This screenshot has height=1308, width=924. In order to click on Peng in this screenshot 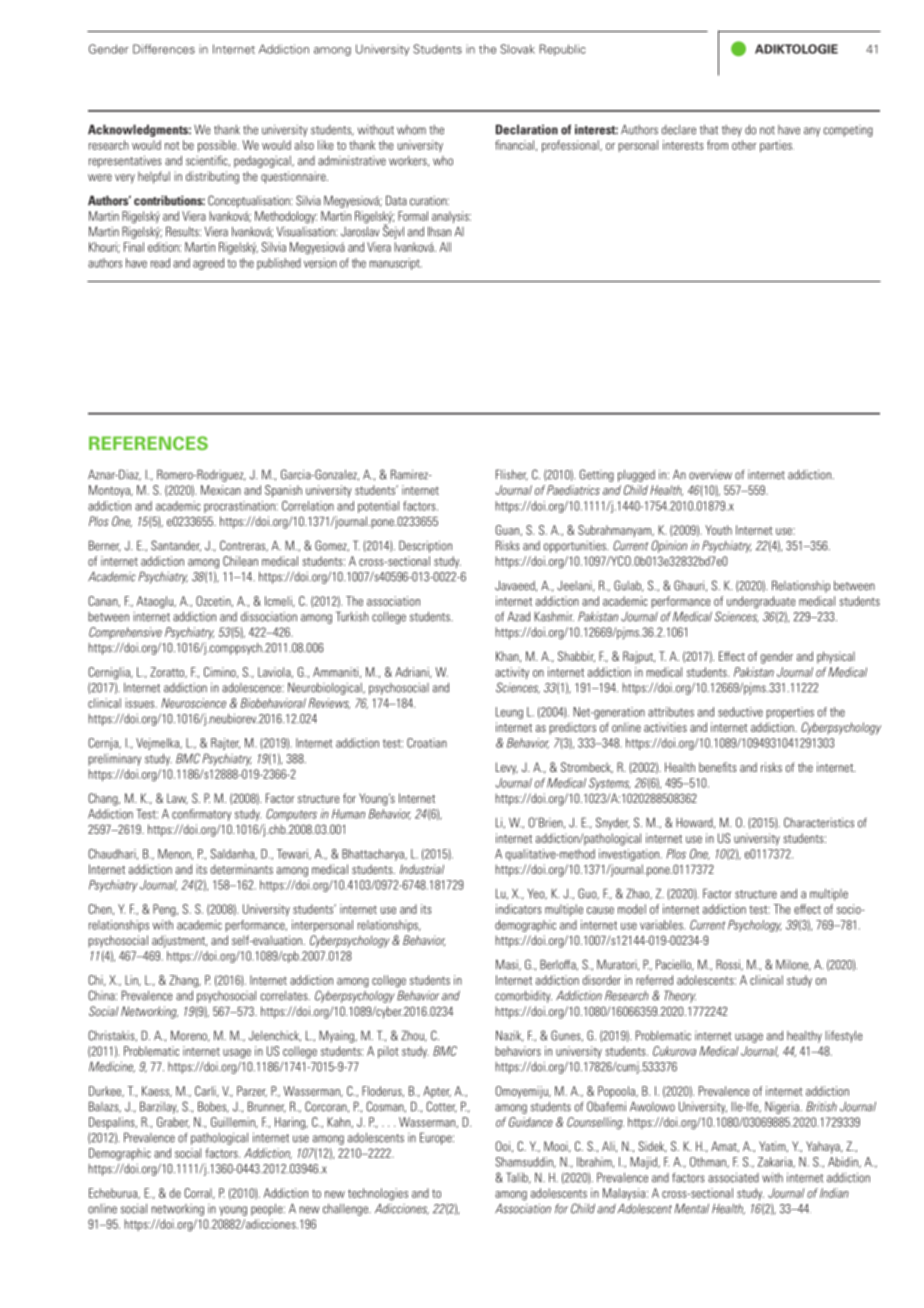, I will do `click(165, 910)`.
